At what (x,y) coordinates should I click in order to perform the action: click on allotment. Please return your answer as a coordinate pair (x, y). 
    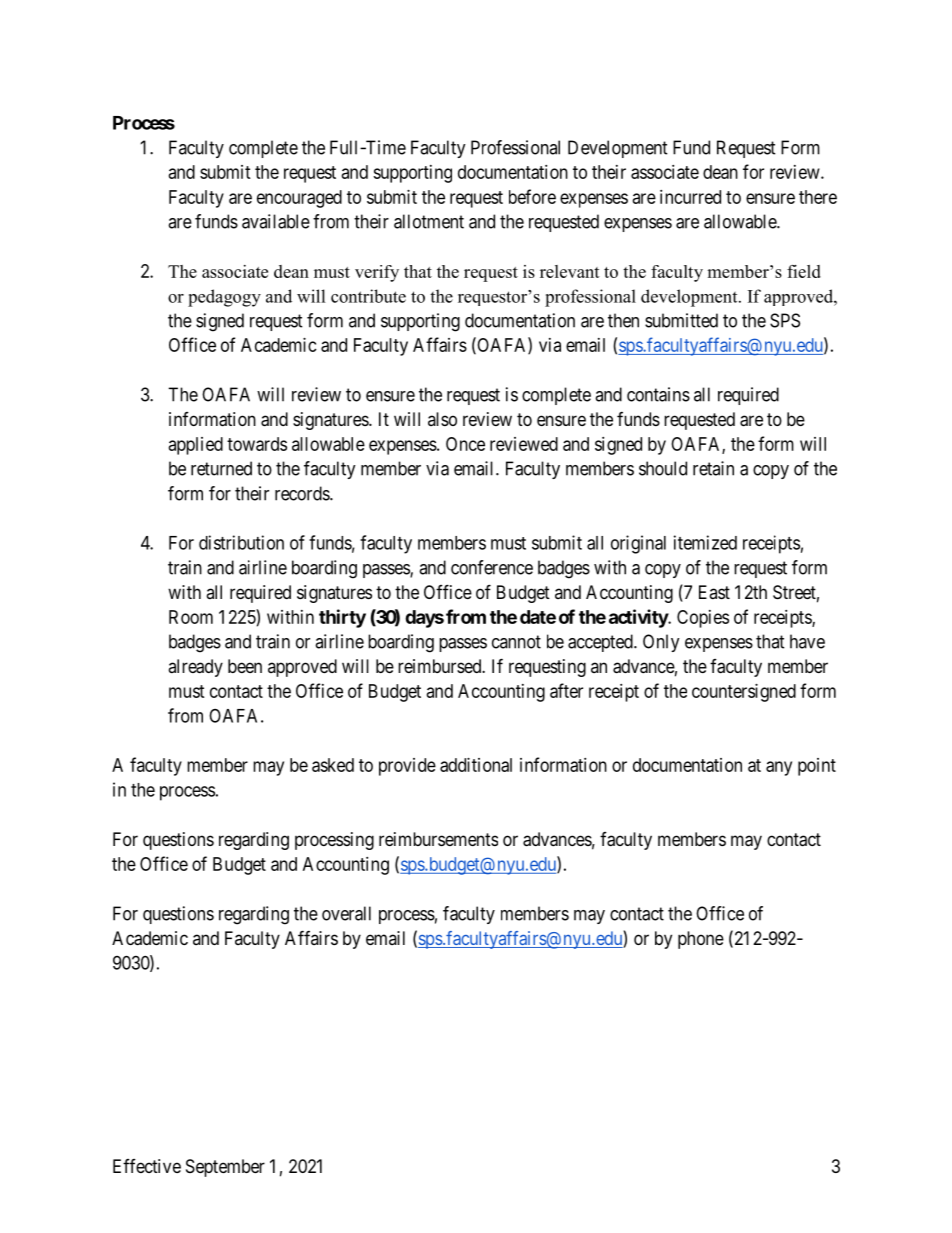
    Looking at the image, I should click on (429, 221).
